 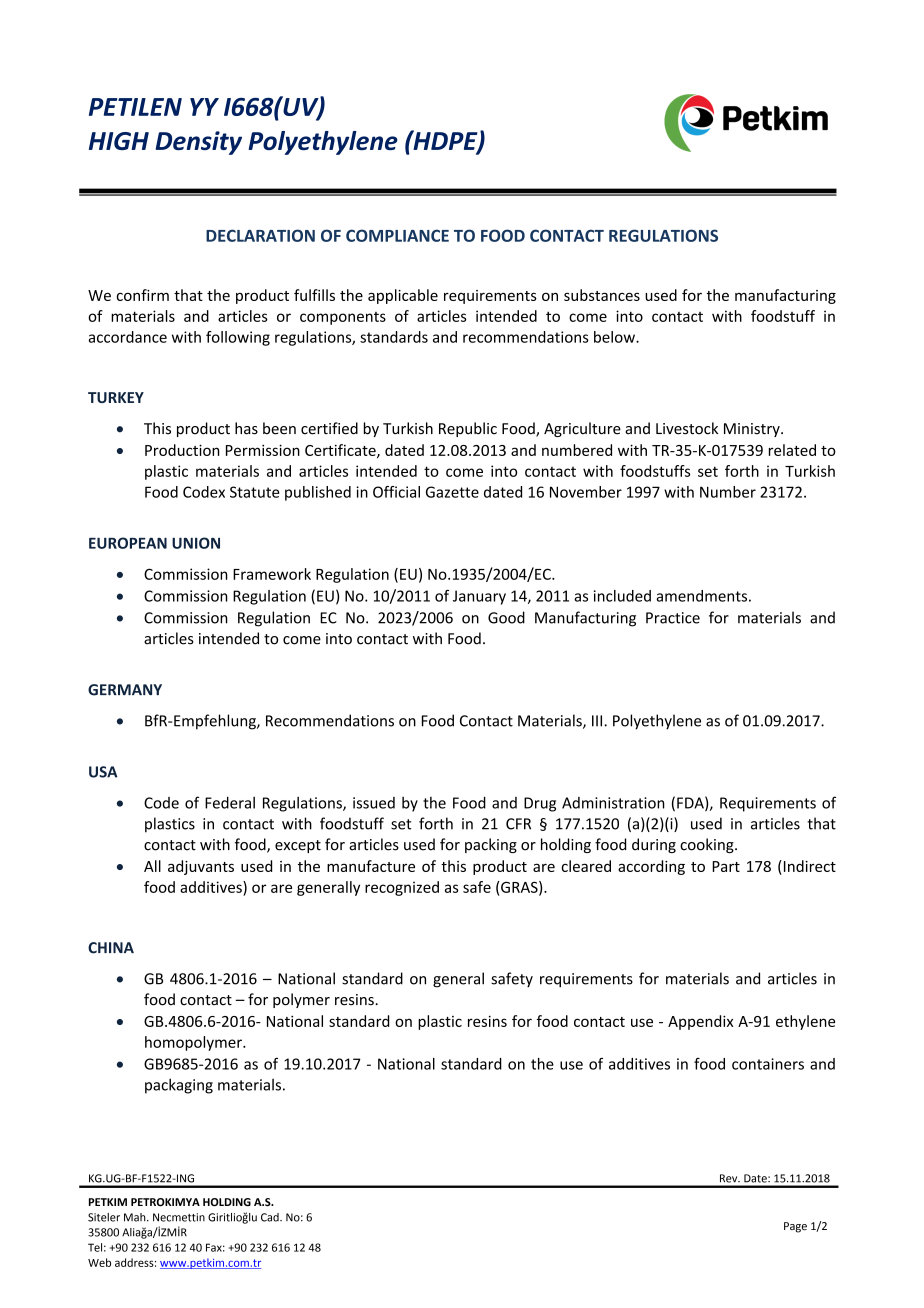 I want to click on Page, so click(x=795, y=1227).
